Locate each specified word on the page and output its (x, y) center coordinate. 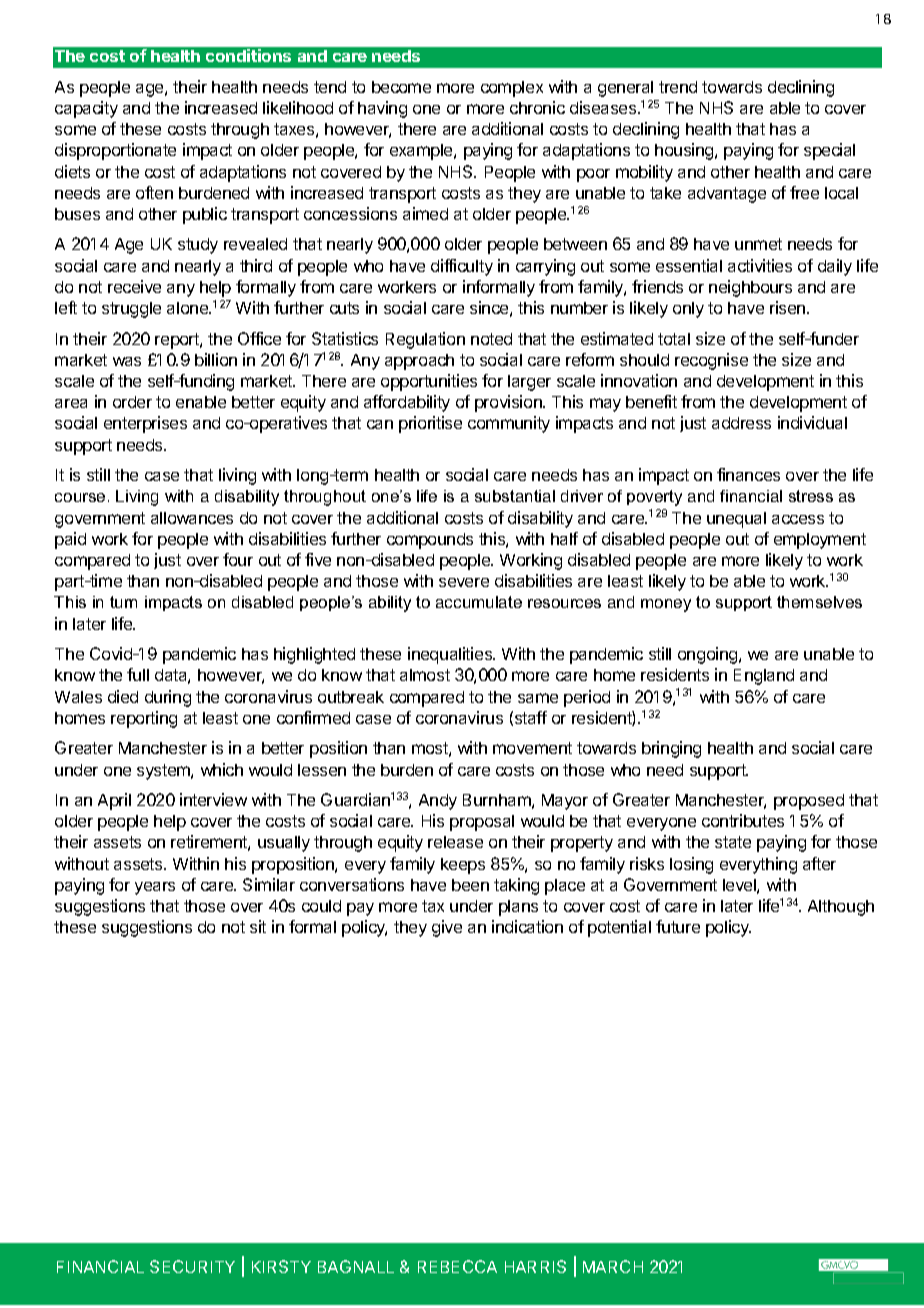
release (455, 842)
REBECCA (457, 1266)
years (155, 888)
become (401, 87)
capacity (86, 109)
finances (748, 474)
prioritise (430, 424)
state (733, 842)
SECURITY (192, 1266)
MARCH (613, 1266)
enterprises (145, 424)
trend (678, 87)
